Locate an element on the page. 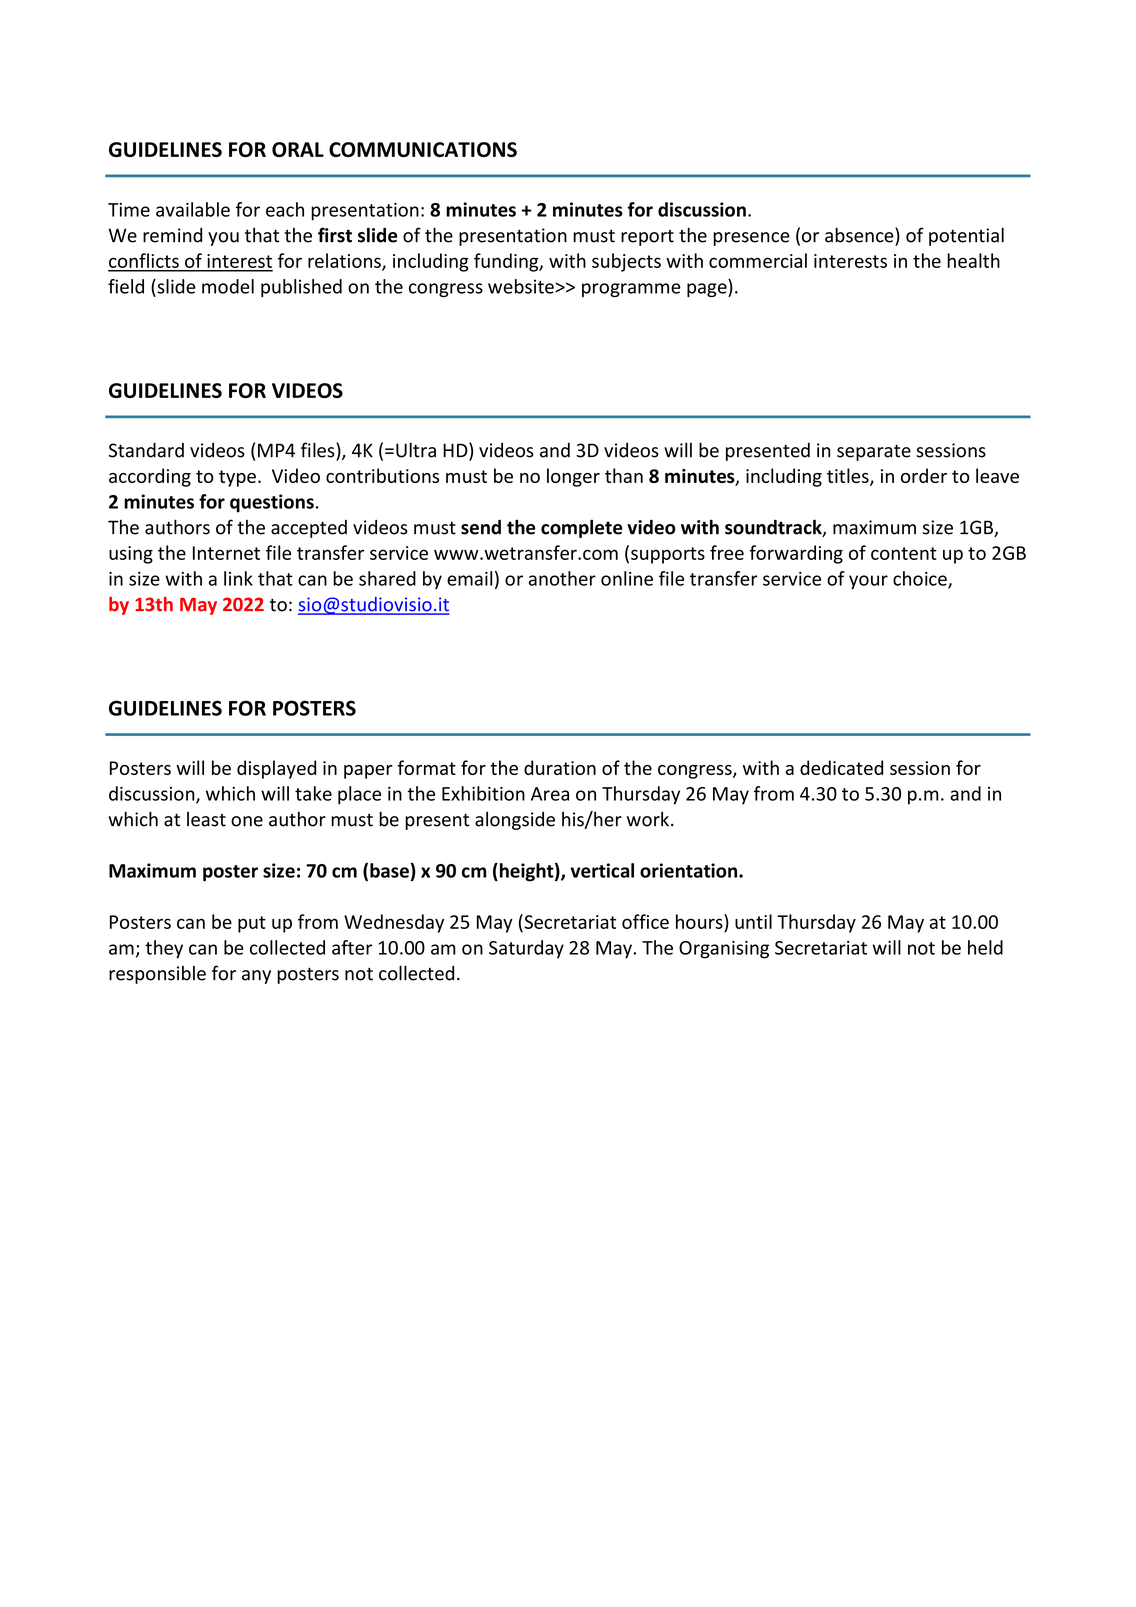 Image resolution: width=1136 pixels, height=1607 pixels. dedicated is located at coordinates (841, 767).
